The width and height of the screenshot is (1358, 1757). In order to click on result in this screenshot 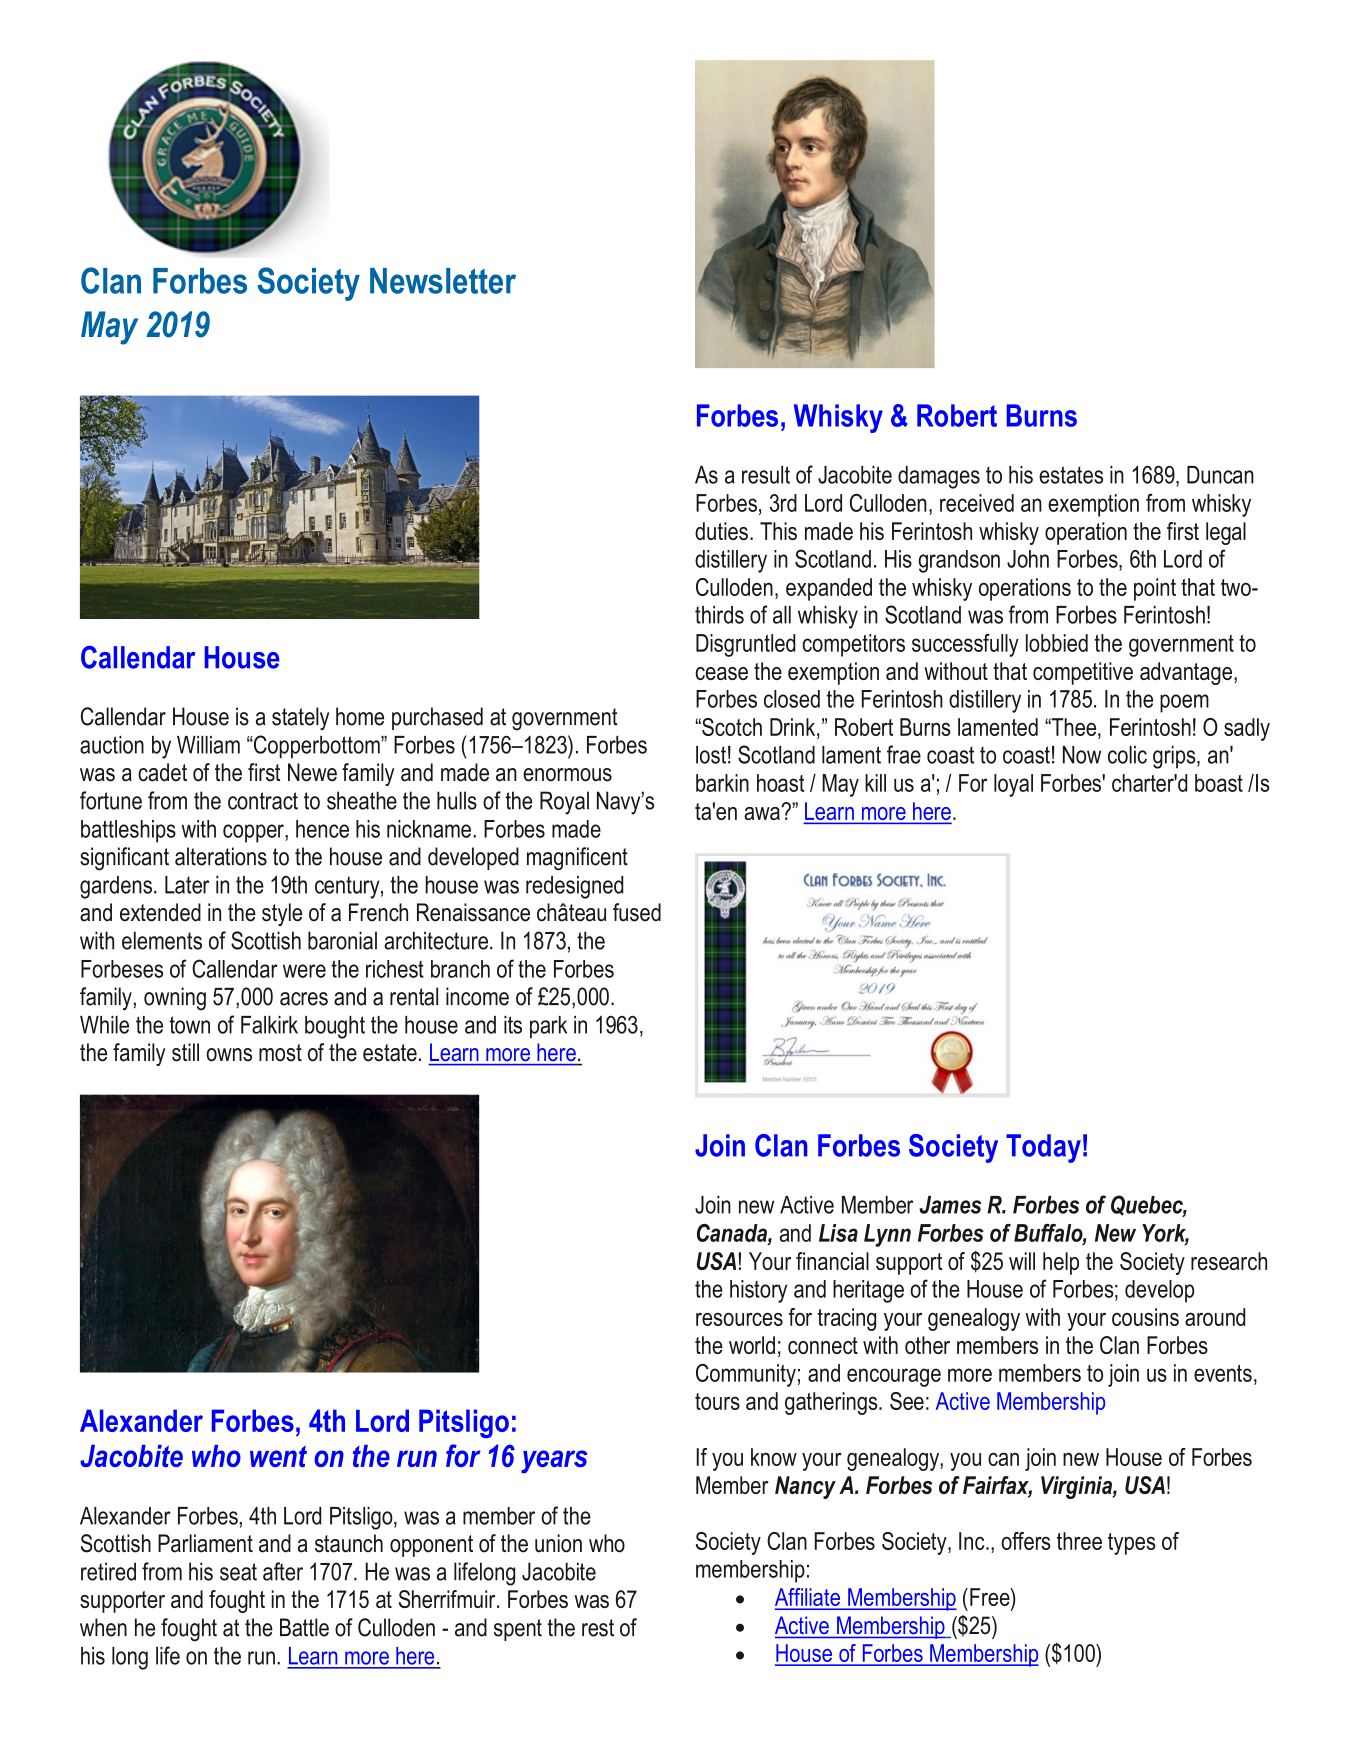, I will do `click(766, 475)`.
